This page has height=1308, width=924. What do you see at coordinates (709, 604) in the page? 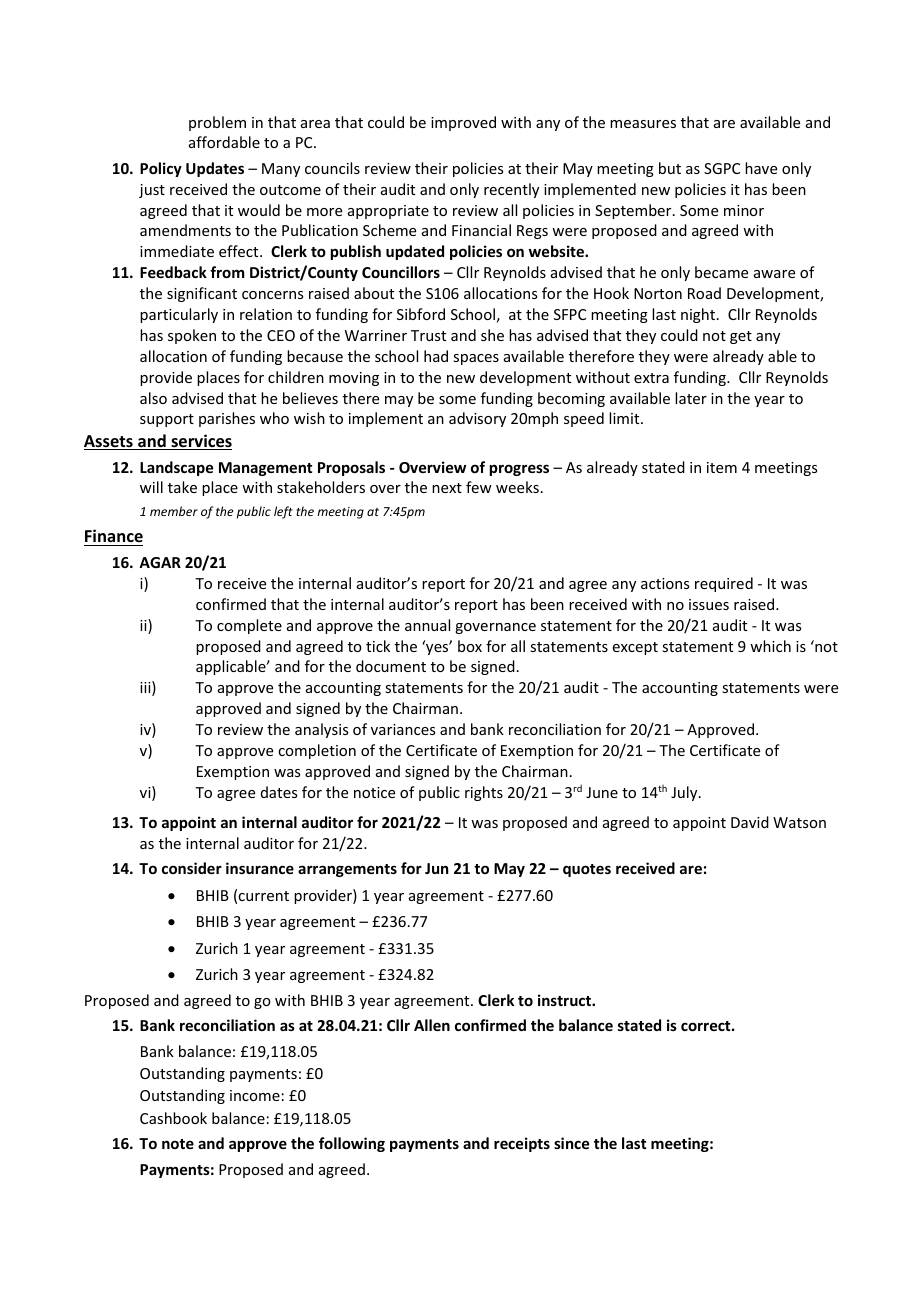
I see `issues` at bounding box center [709, 604].
